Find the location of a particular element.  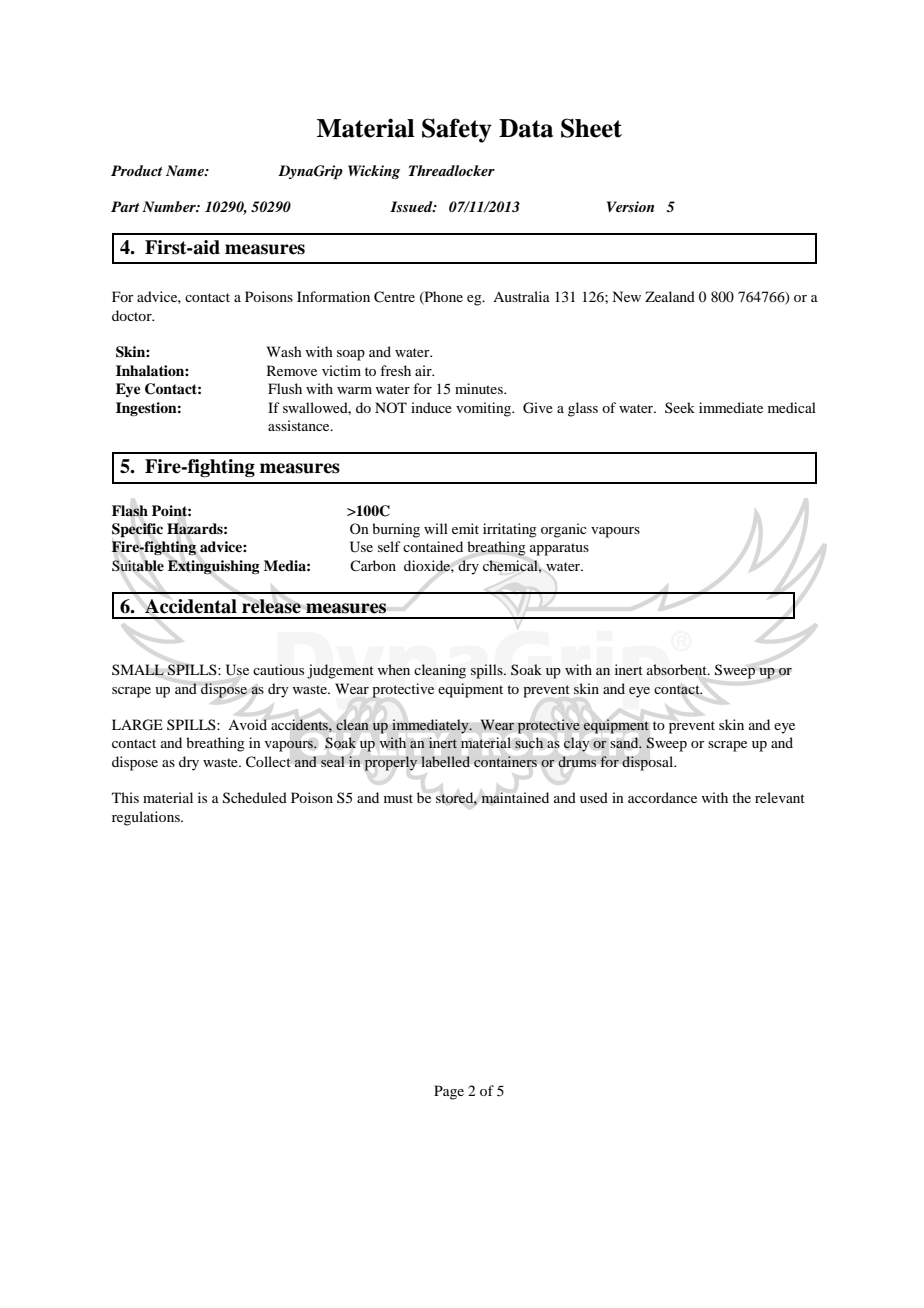

Version is located at coordinates (630, 206).
